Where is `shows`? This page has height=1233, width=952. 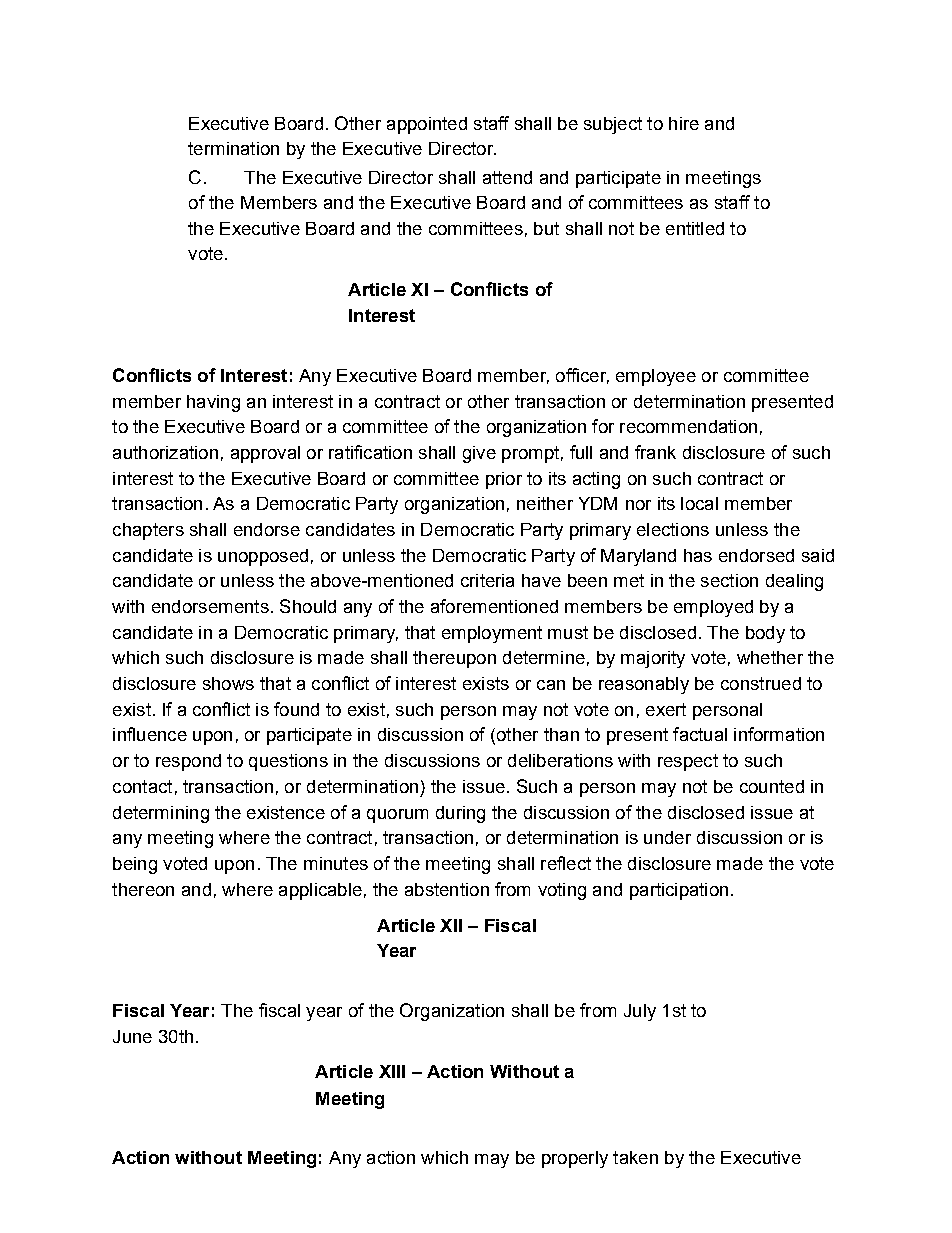
shows is located at coordinates (228, 683).
